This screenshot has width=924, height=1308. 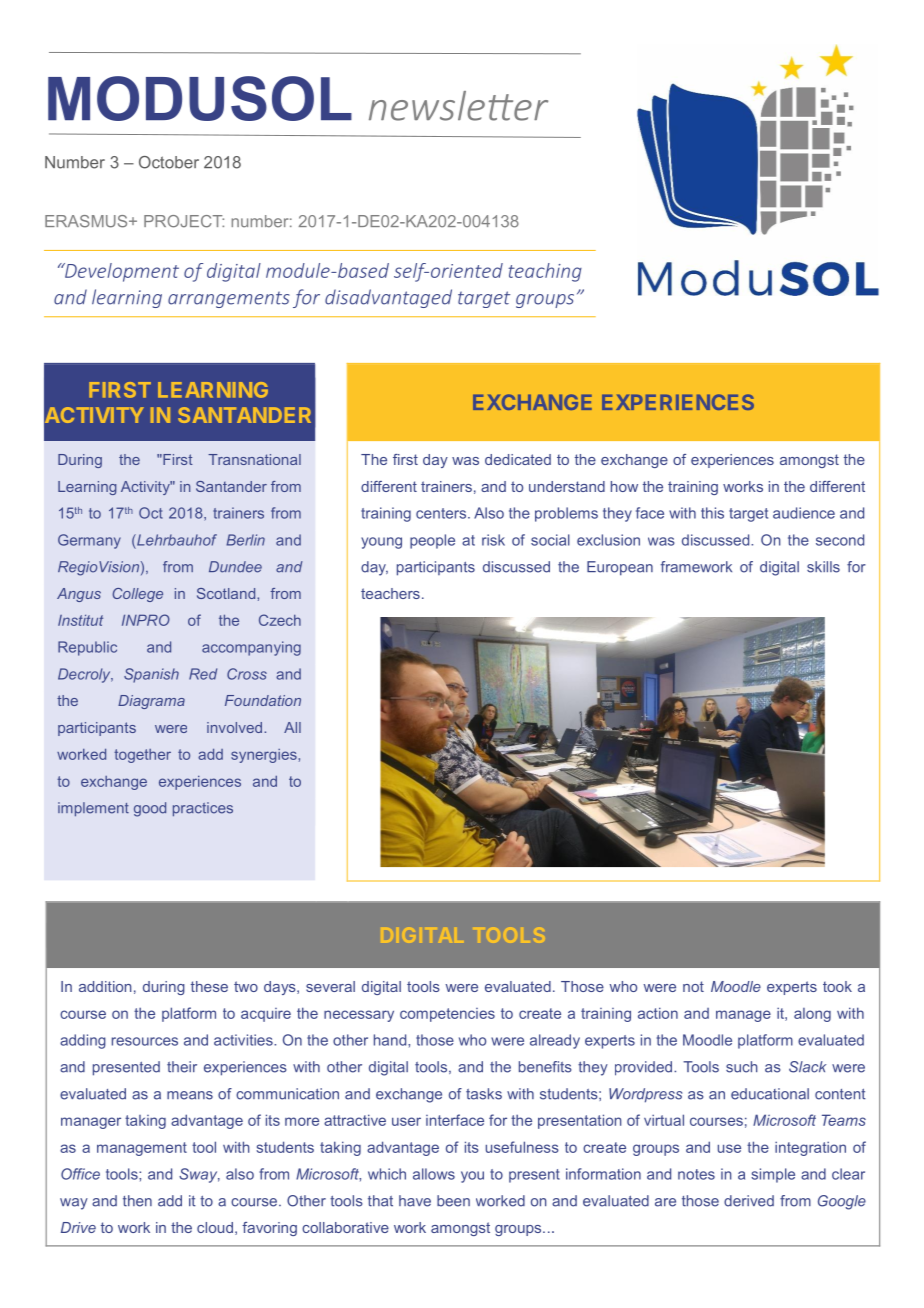 What do you see at coordinates (137, 1201) in the screenshot?
I see `then` at bounding box center [137, 1201].
